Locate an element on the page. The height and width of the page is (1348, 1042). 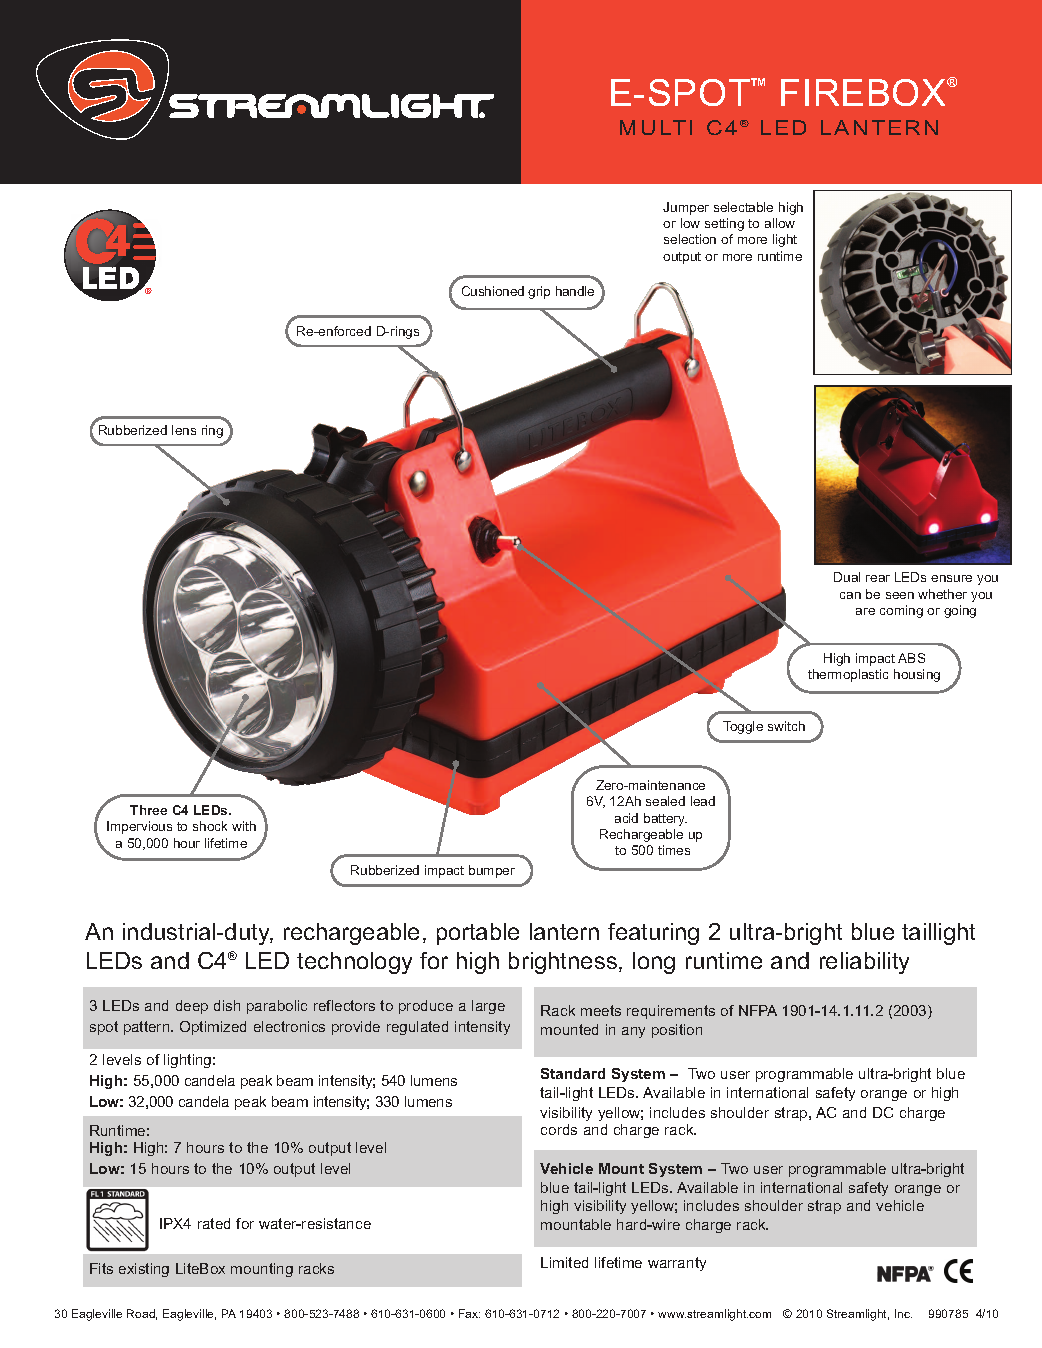
Limited is located at coordinates (564, 1262).
